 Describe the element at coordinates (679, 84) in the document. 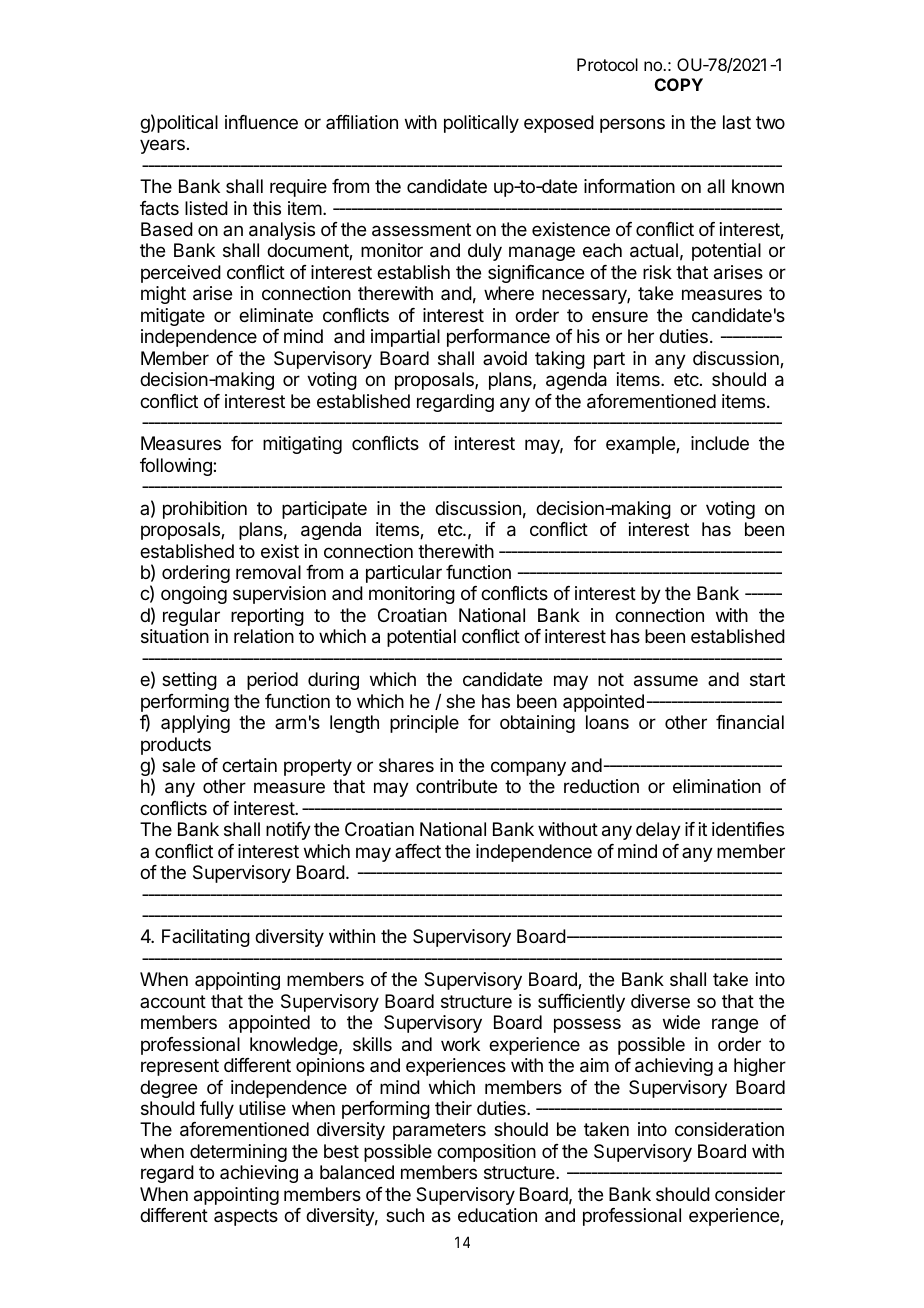

I see `COPY` at that location.
